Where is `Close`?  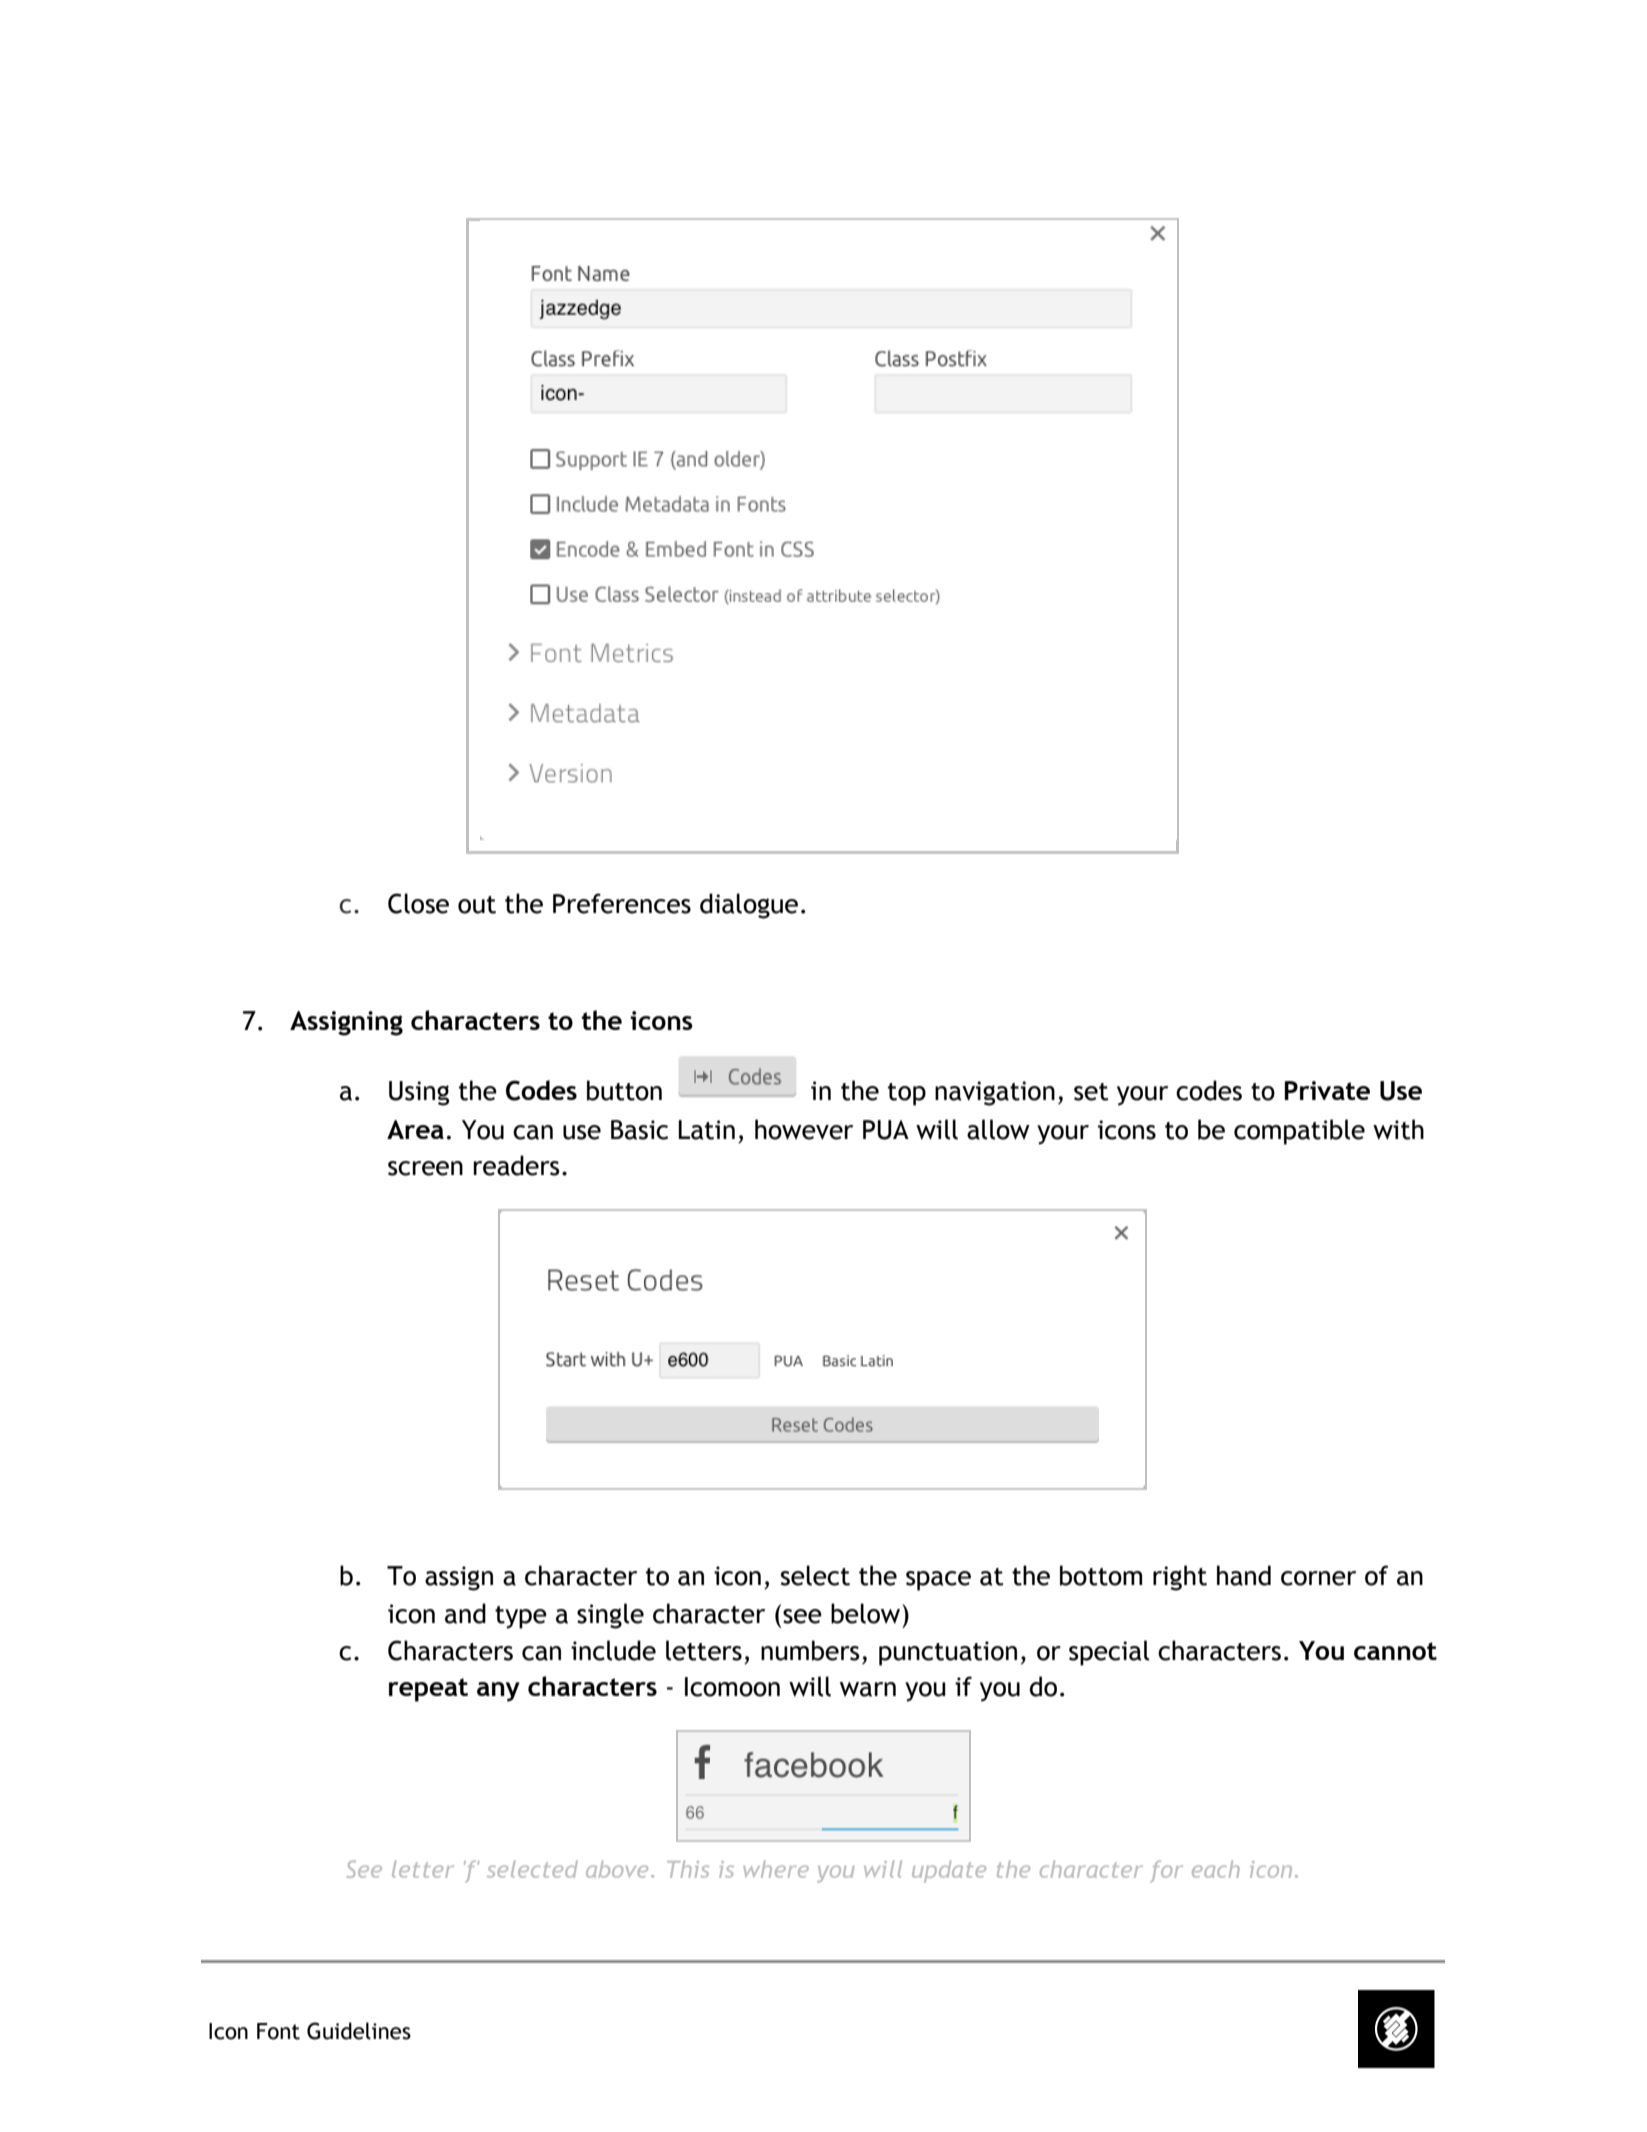
Close is located at coordinates (418, 903).
